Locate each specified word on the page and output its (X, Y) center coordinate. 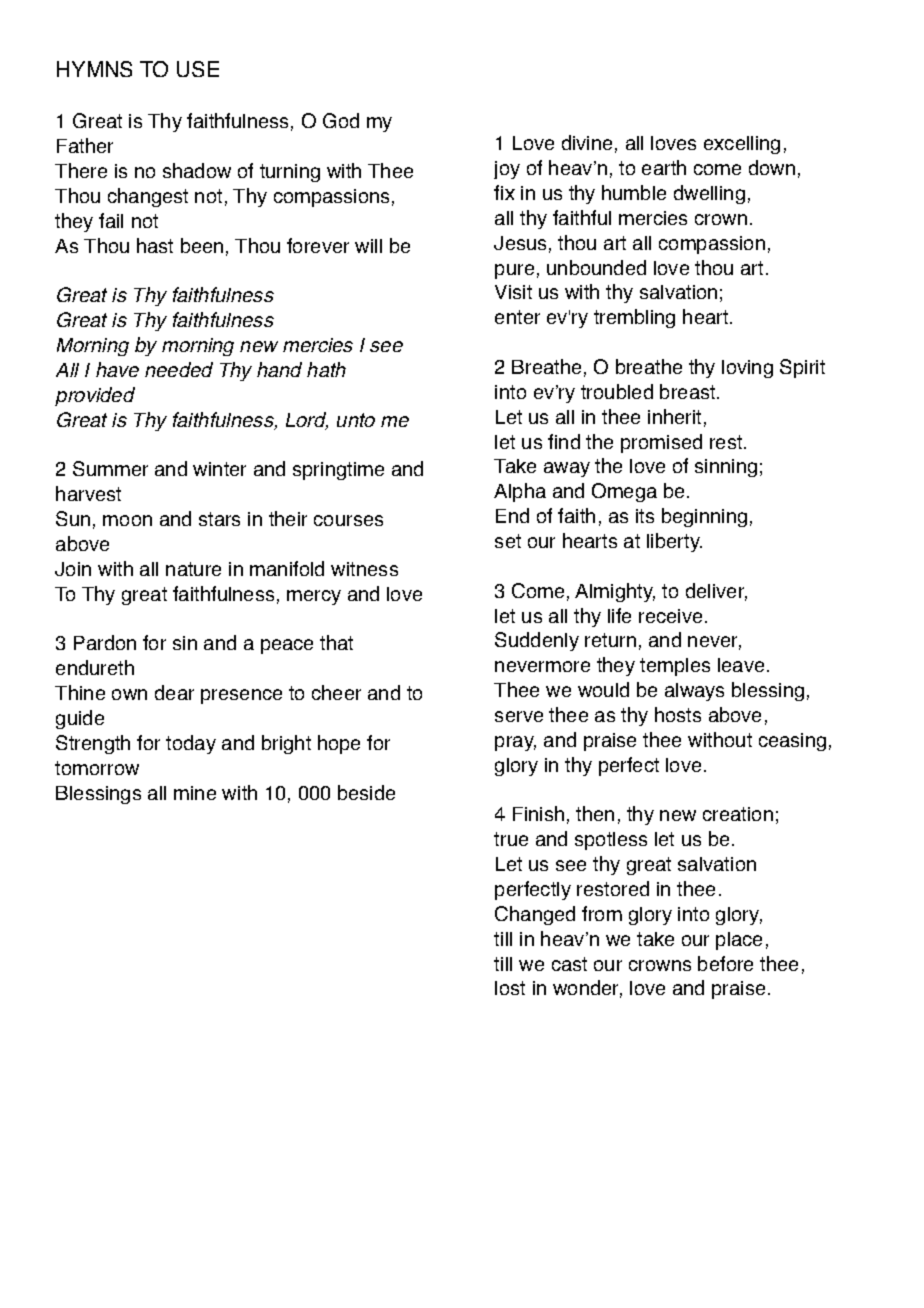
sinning (726, 468)
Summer (110, 468)
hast (155, 245)
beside (366, 792)
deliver (716, 592)
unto (356, 420)
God (341, 120)
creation (738, 814)
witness (364, 569)
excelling (742, 145)
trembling (634, 318)
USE (198, 69)
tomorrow (97, 768)
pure (514, 271)
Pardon (105, 642)
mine (195, 793)
